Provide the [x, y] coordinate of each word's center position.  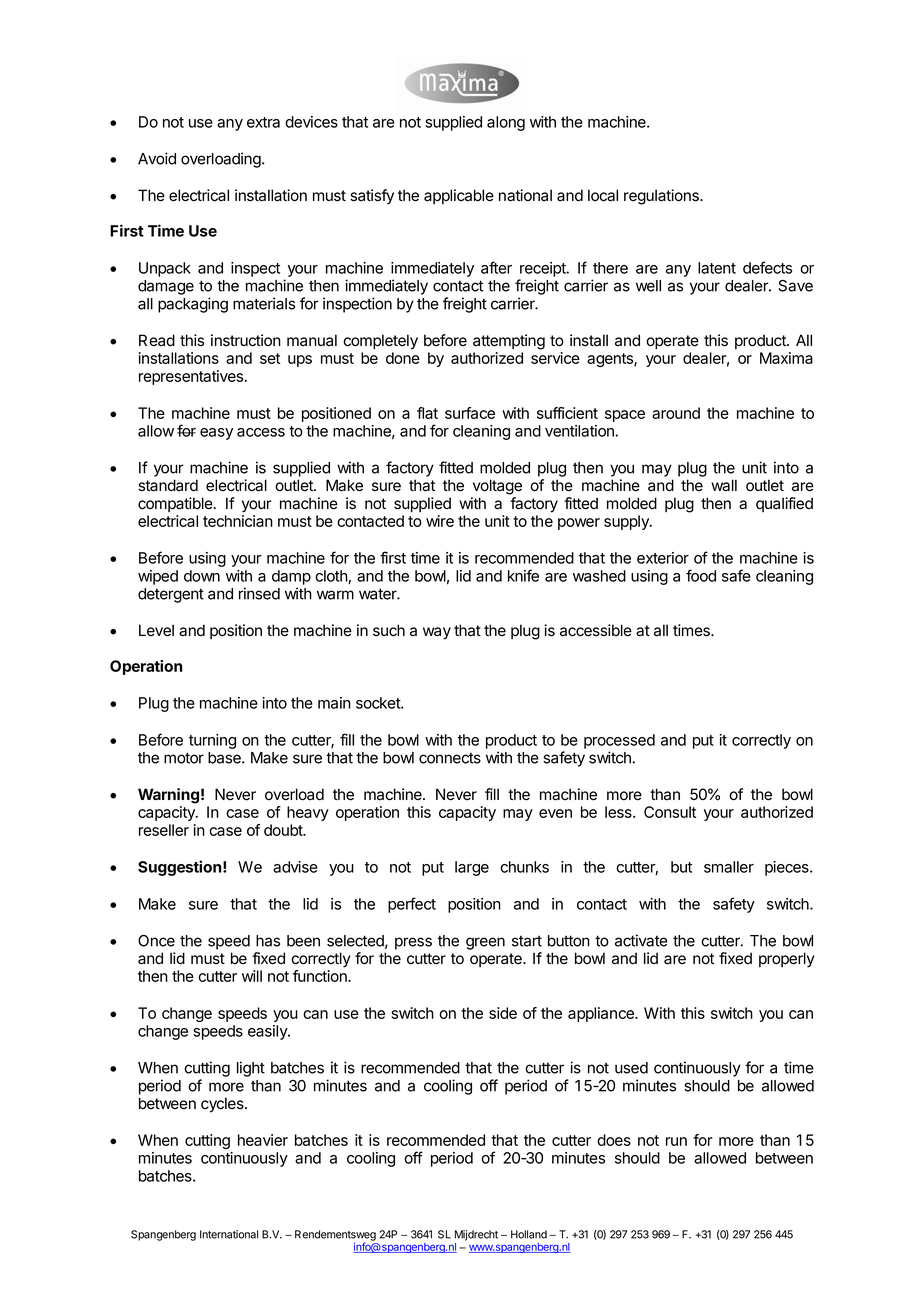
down [202, 576]
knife [523, 575]
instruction [246, 340]
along [506, 123]
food [701, 575]
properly [787, 960]
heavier [263, 1140]
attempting [509, 342]
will [252, 976]
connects [450, 758]
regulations [662, 197]
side [503, 1013]
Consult [670, 812]
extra [263, 122]
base [225, 758]
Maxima [786, 358]
